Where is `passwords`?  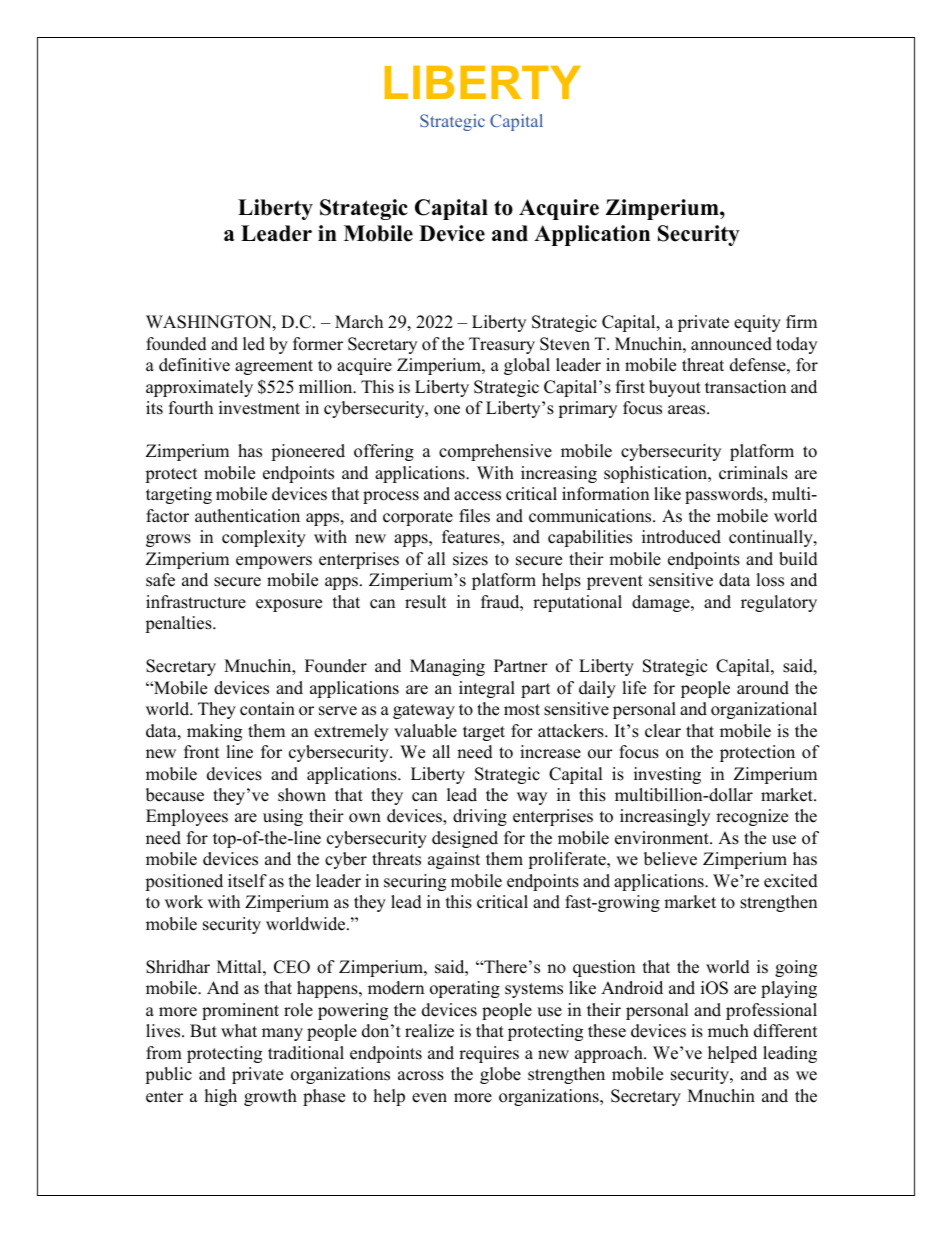 passwords is located at coordinates (725, 495).
